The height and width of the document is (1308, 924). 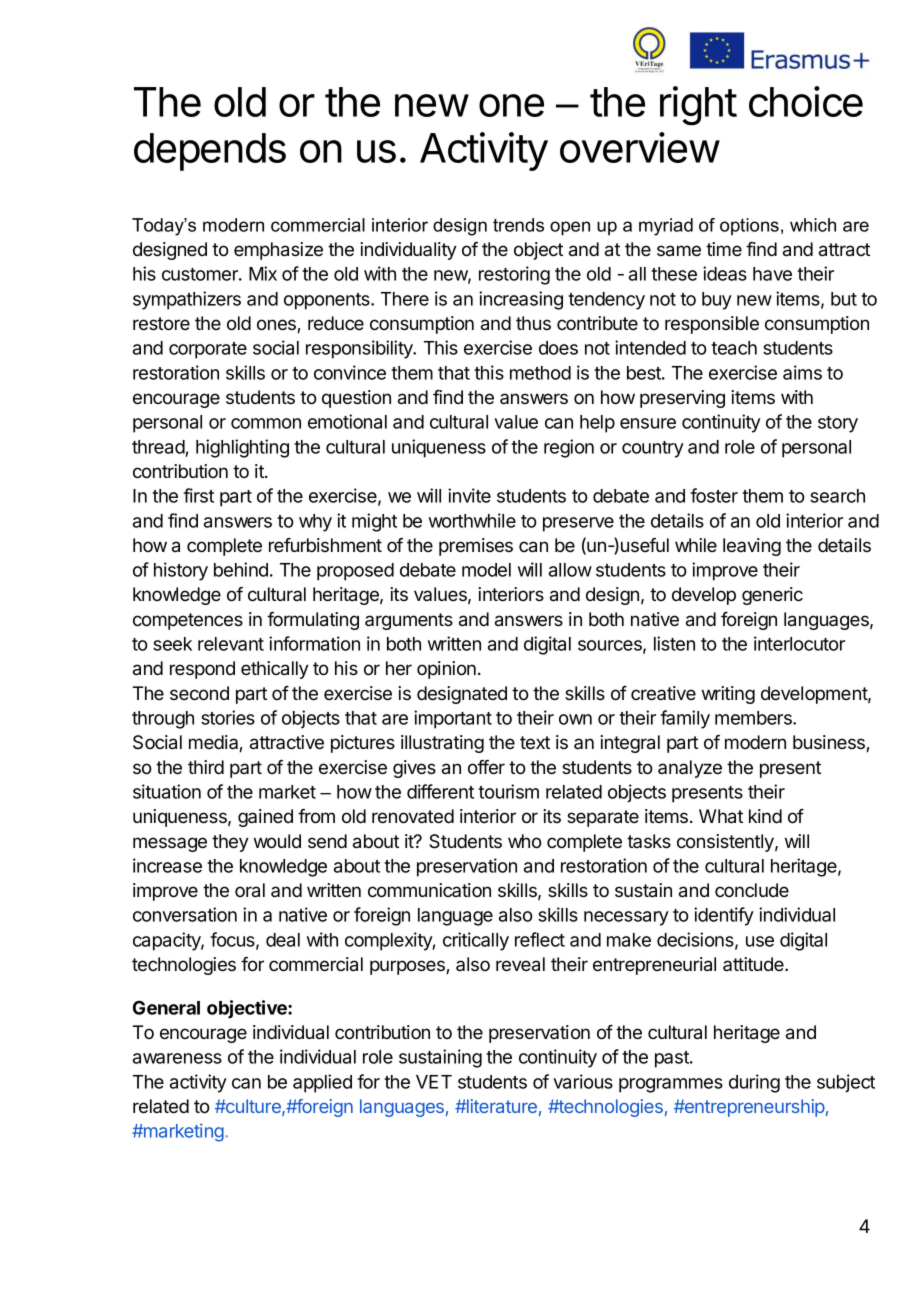 What do you see at coordinates (241, 569) in the document?
I see `behind` at bounding box center [241, 569].
